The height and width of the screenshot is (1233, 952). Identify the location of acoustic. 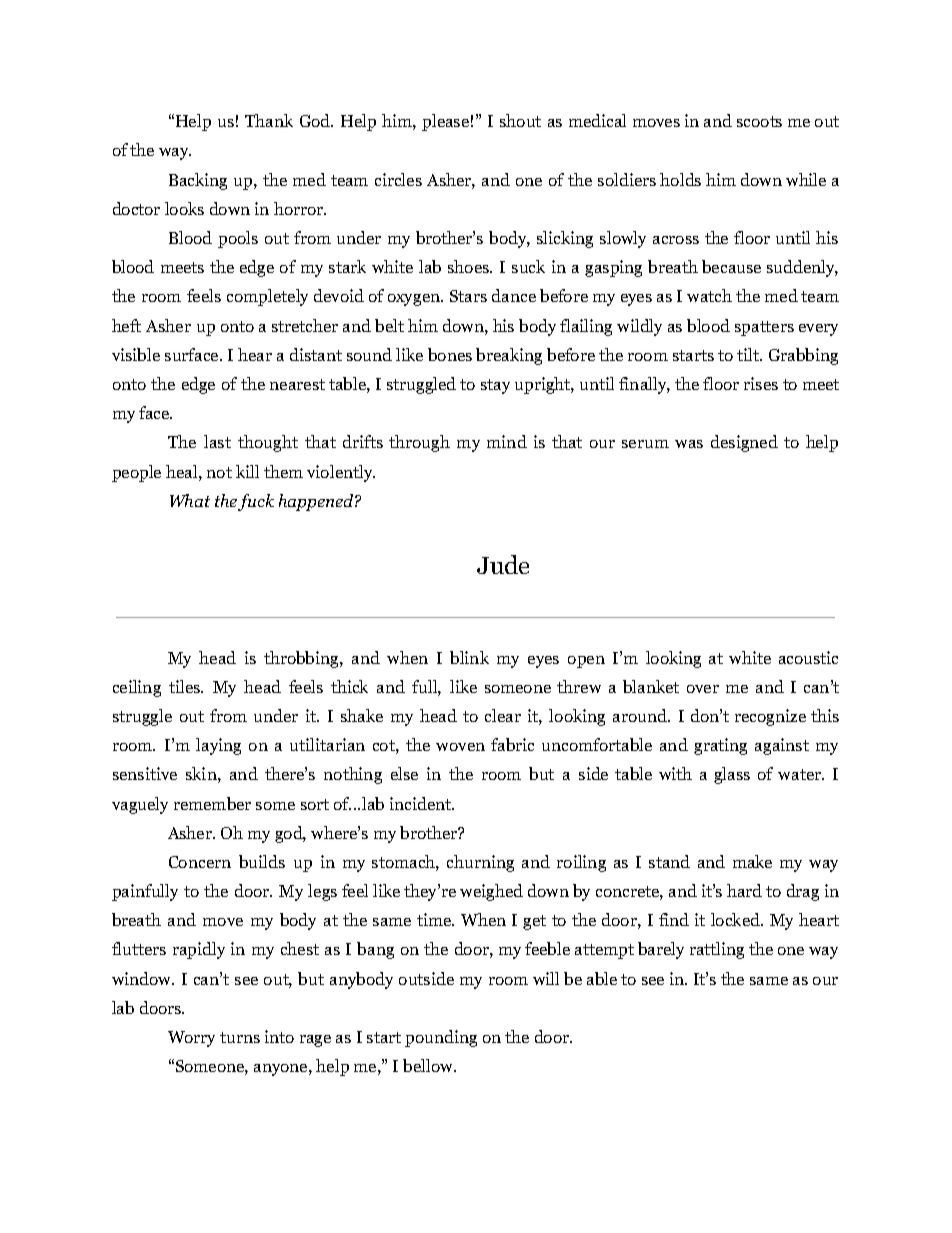
(808, 657).
